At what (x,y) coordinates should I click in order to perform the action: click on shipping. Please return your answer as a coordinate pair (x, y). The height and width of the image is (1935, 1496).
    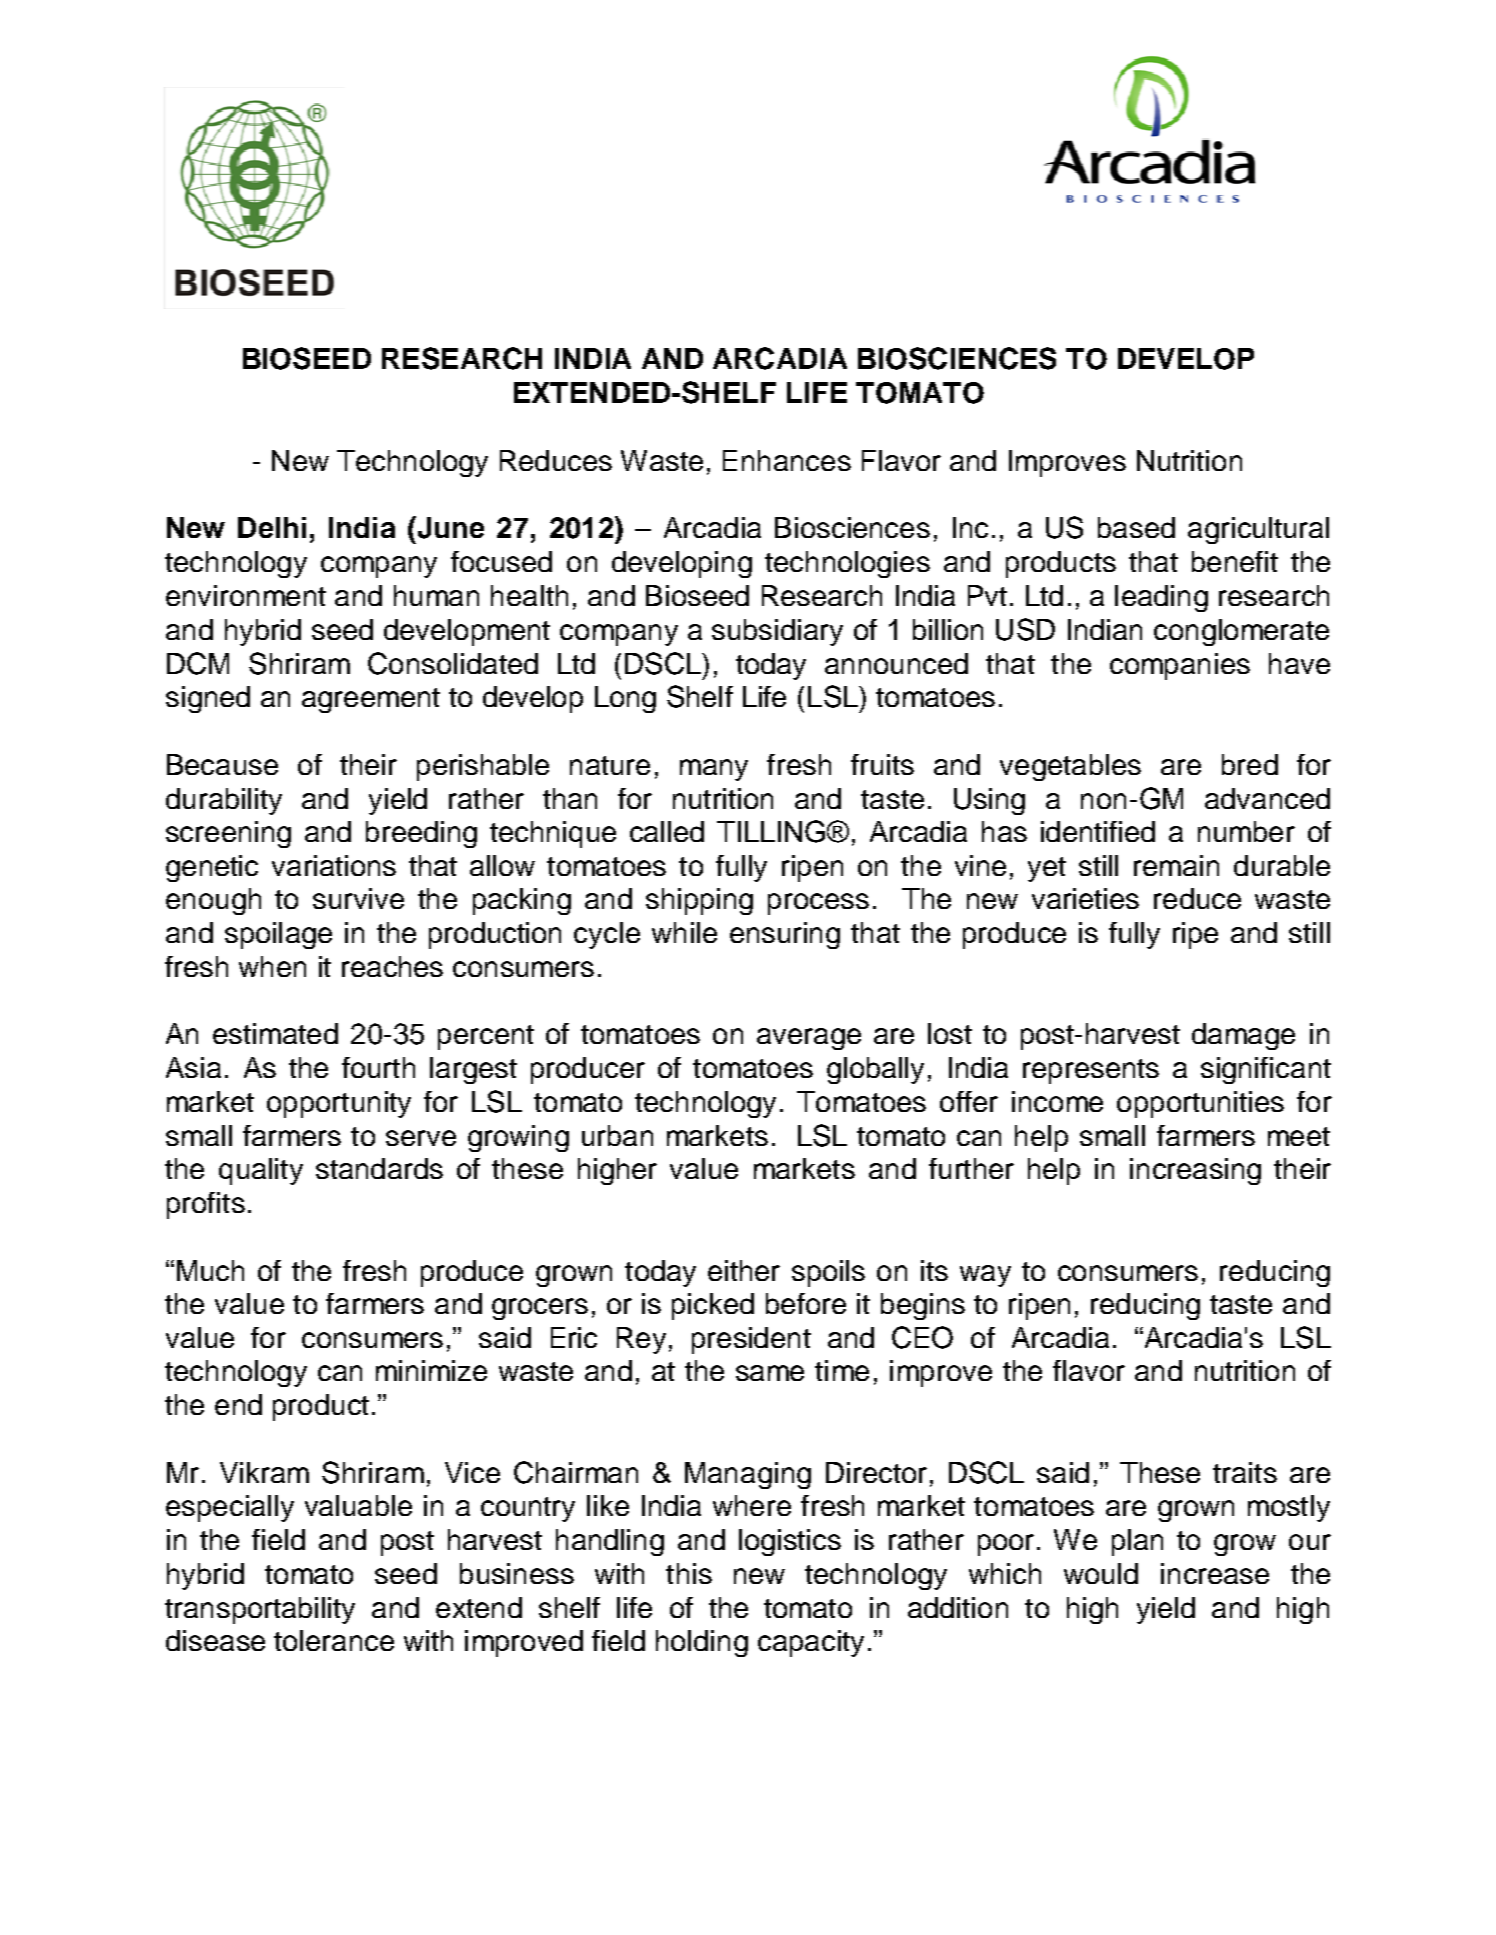
    Looking at the image, I should click on (699, 901).
